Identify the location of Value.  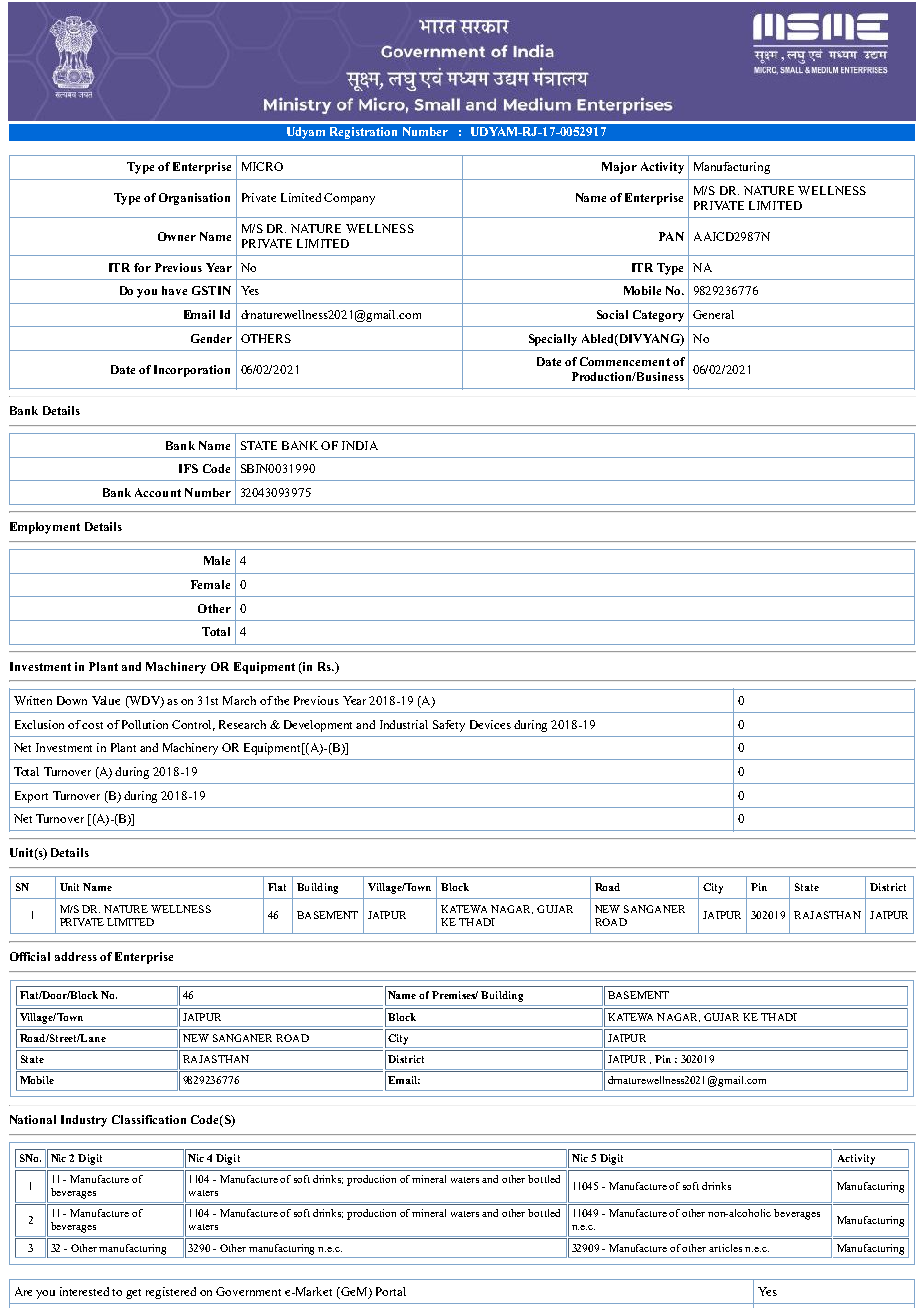
(106, 700).
